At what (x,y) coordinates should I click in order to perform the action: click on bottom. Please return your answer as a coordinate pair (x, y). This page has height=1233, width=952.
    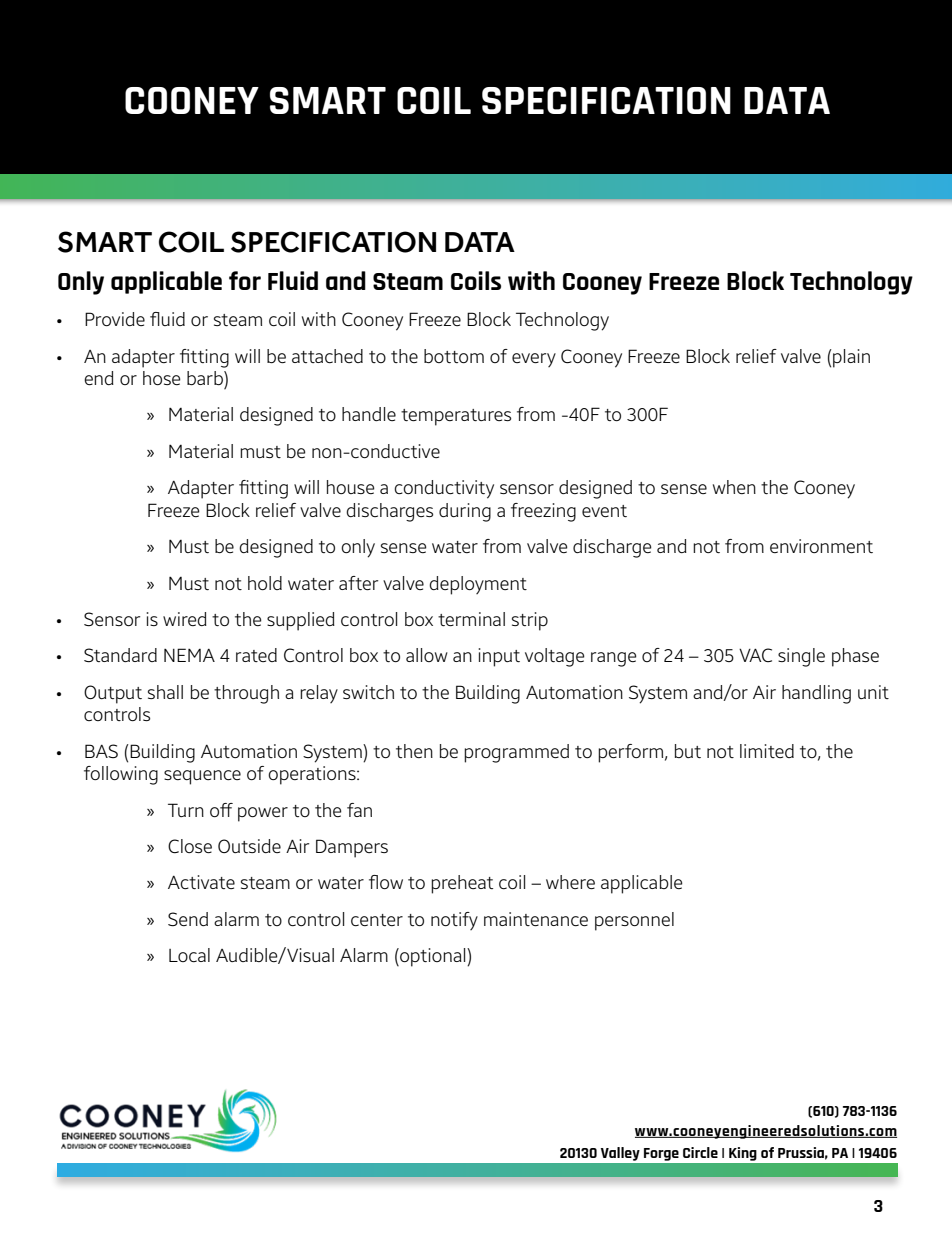
    Looking at the image, I should click on (454, 356).
